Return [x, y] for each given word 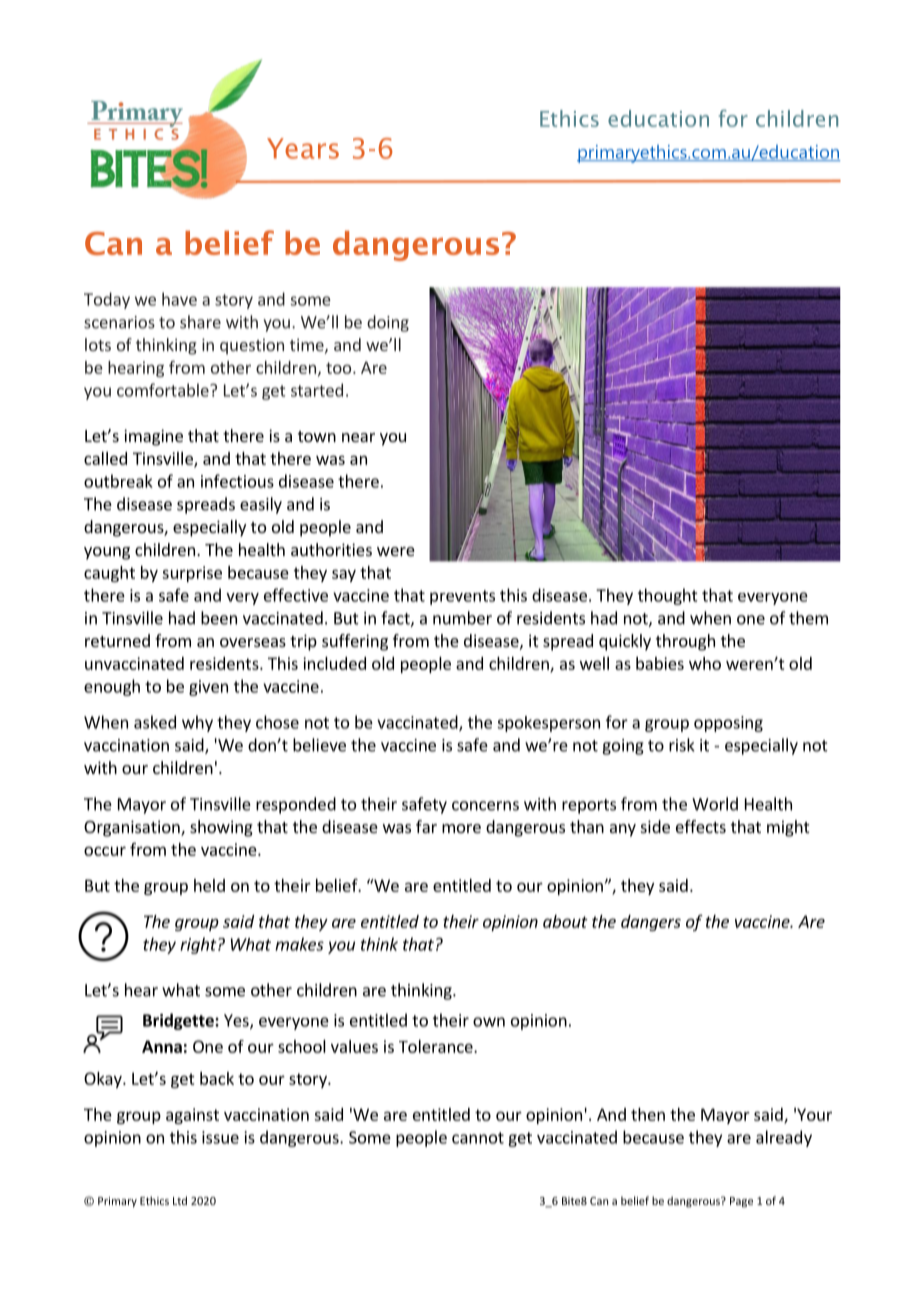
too [338, 368]
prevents [462, 597]
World [715, 804]
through [685, 642]
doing [388, 323]
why [197, 723]
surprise [192, 574]
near [358, 437]
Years [303, 148]
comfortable [164, 390]
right [199, 945]
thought [668, 596]
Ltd [180, 1200]
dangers [651, 923]
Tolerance [437, 1046]
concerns [485, 806]
